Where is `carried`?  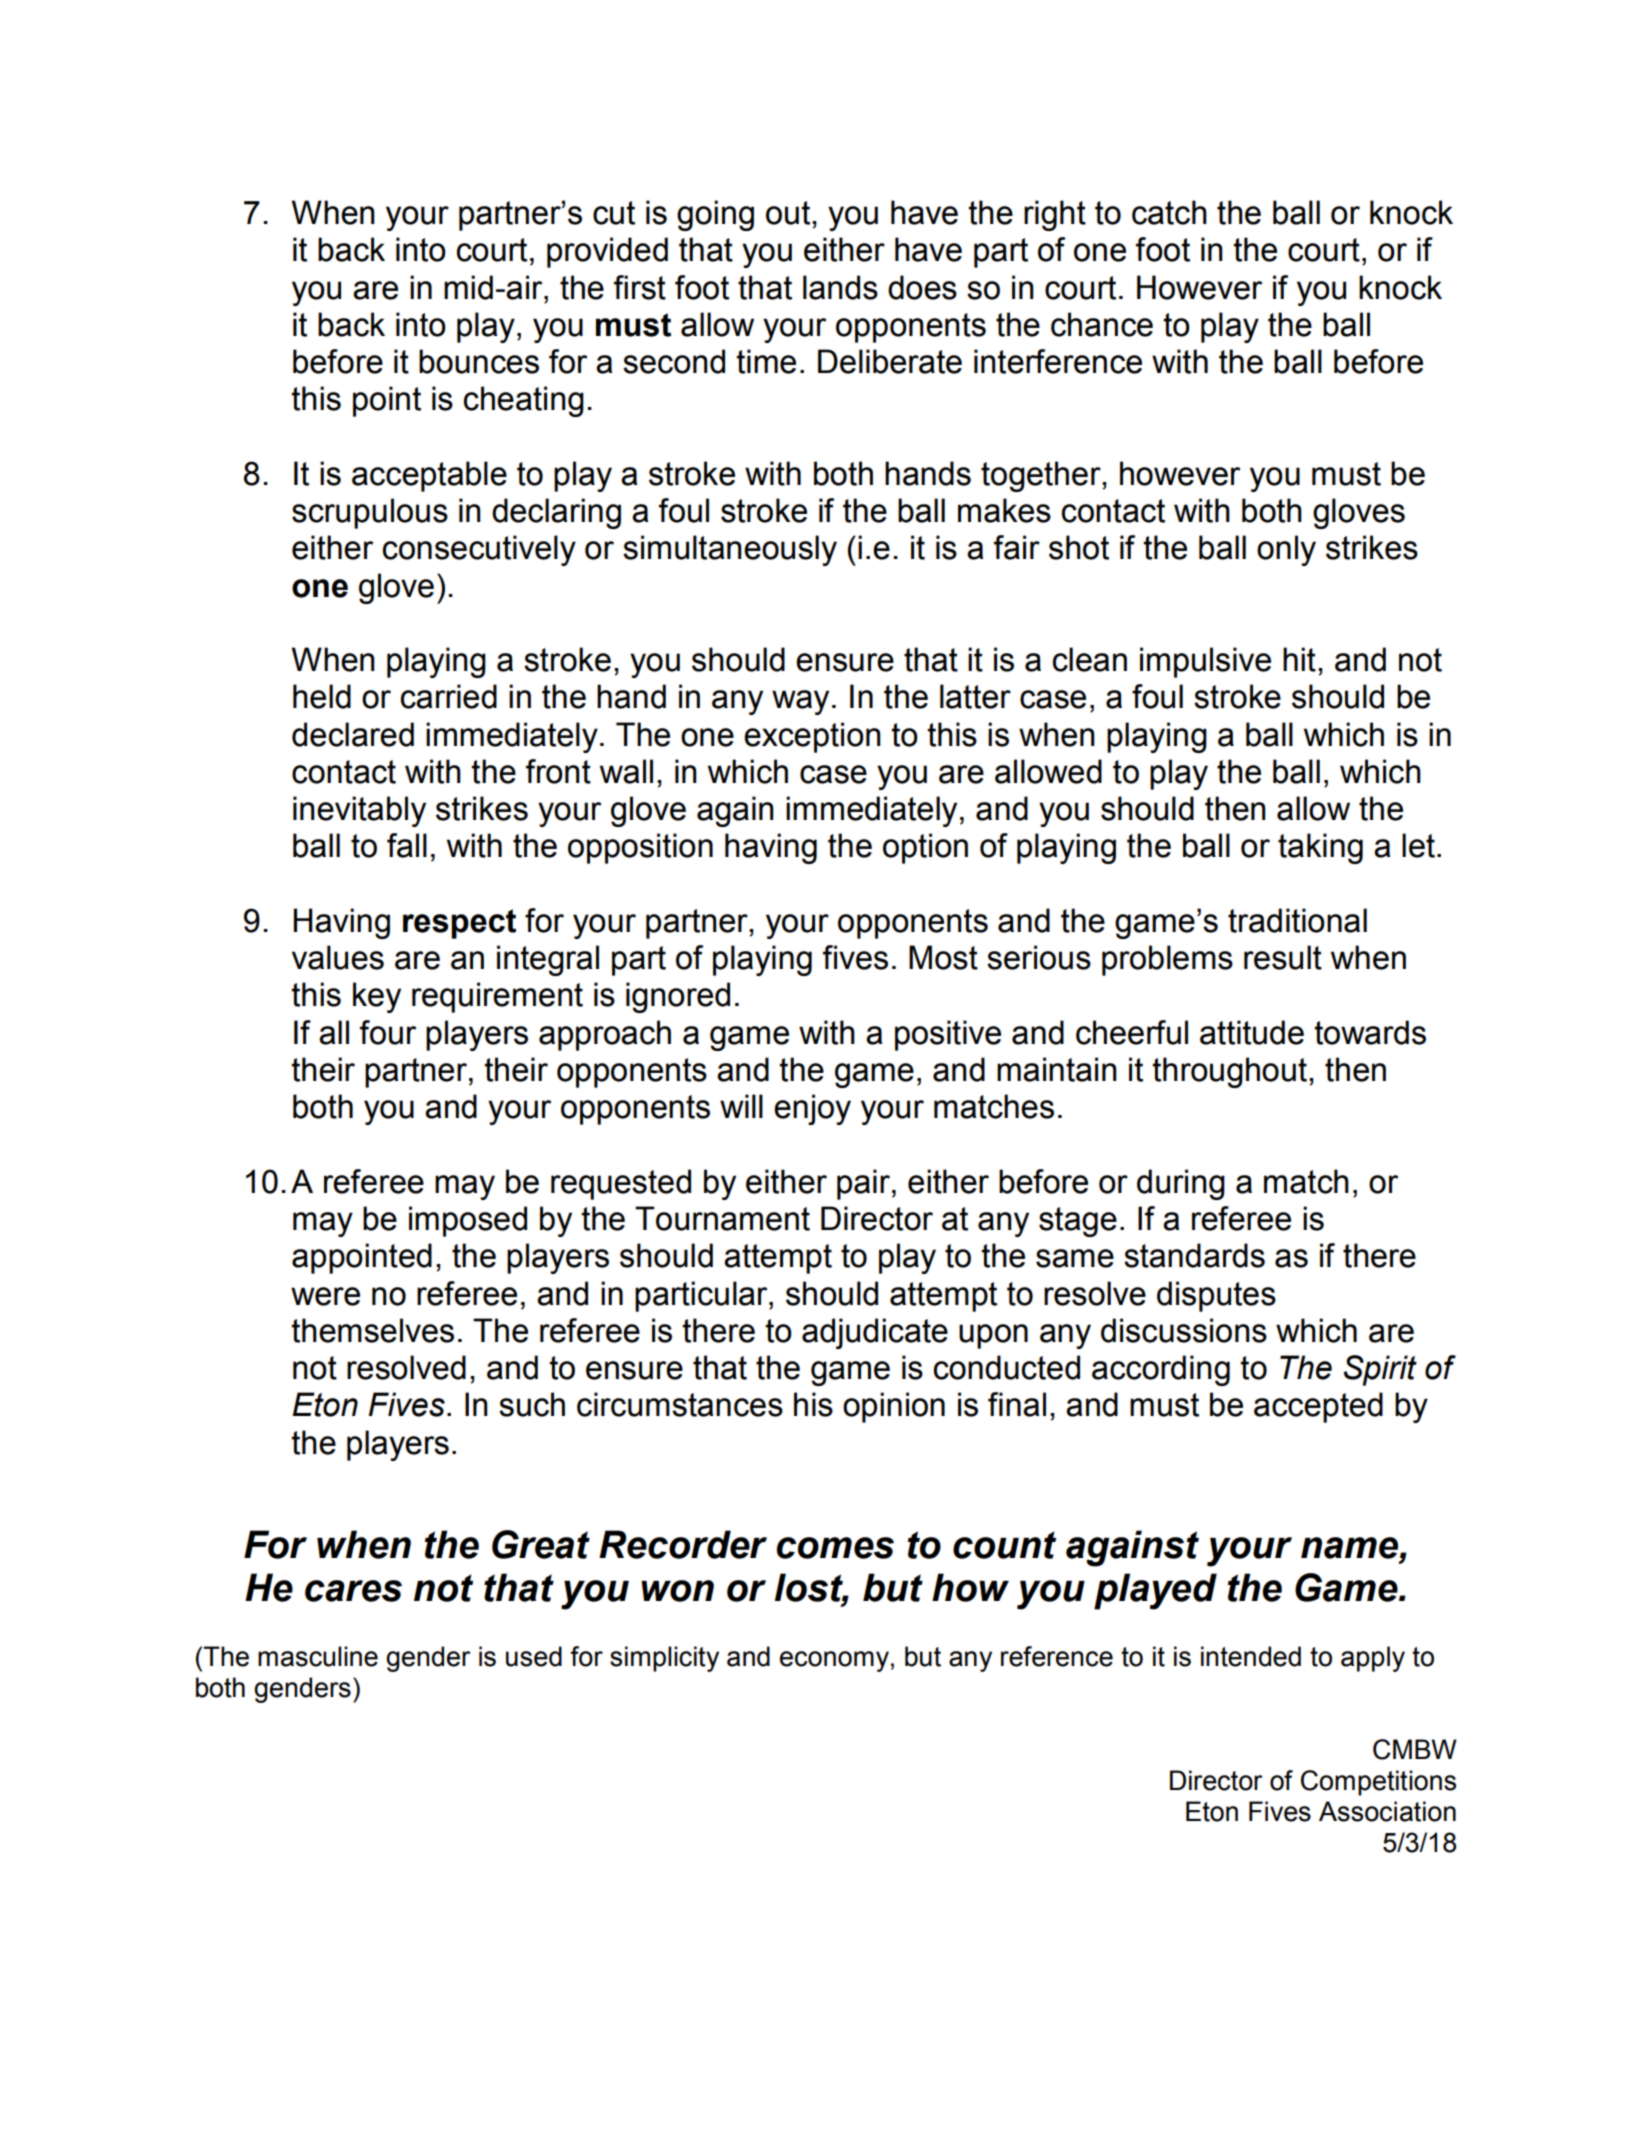
carried is located at coordinates (449, 696).
